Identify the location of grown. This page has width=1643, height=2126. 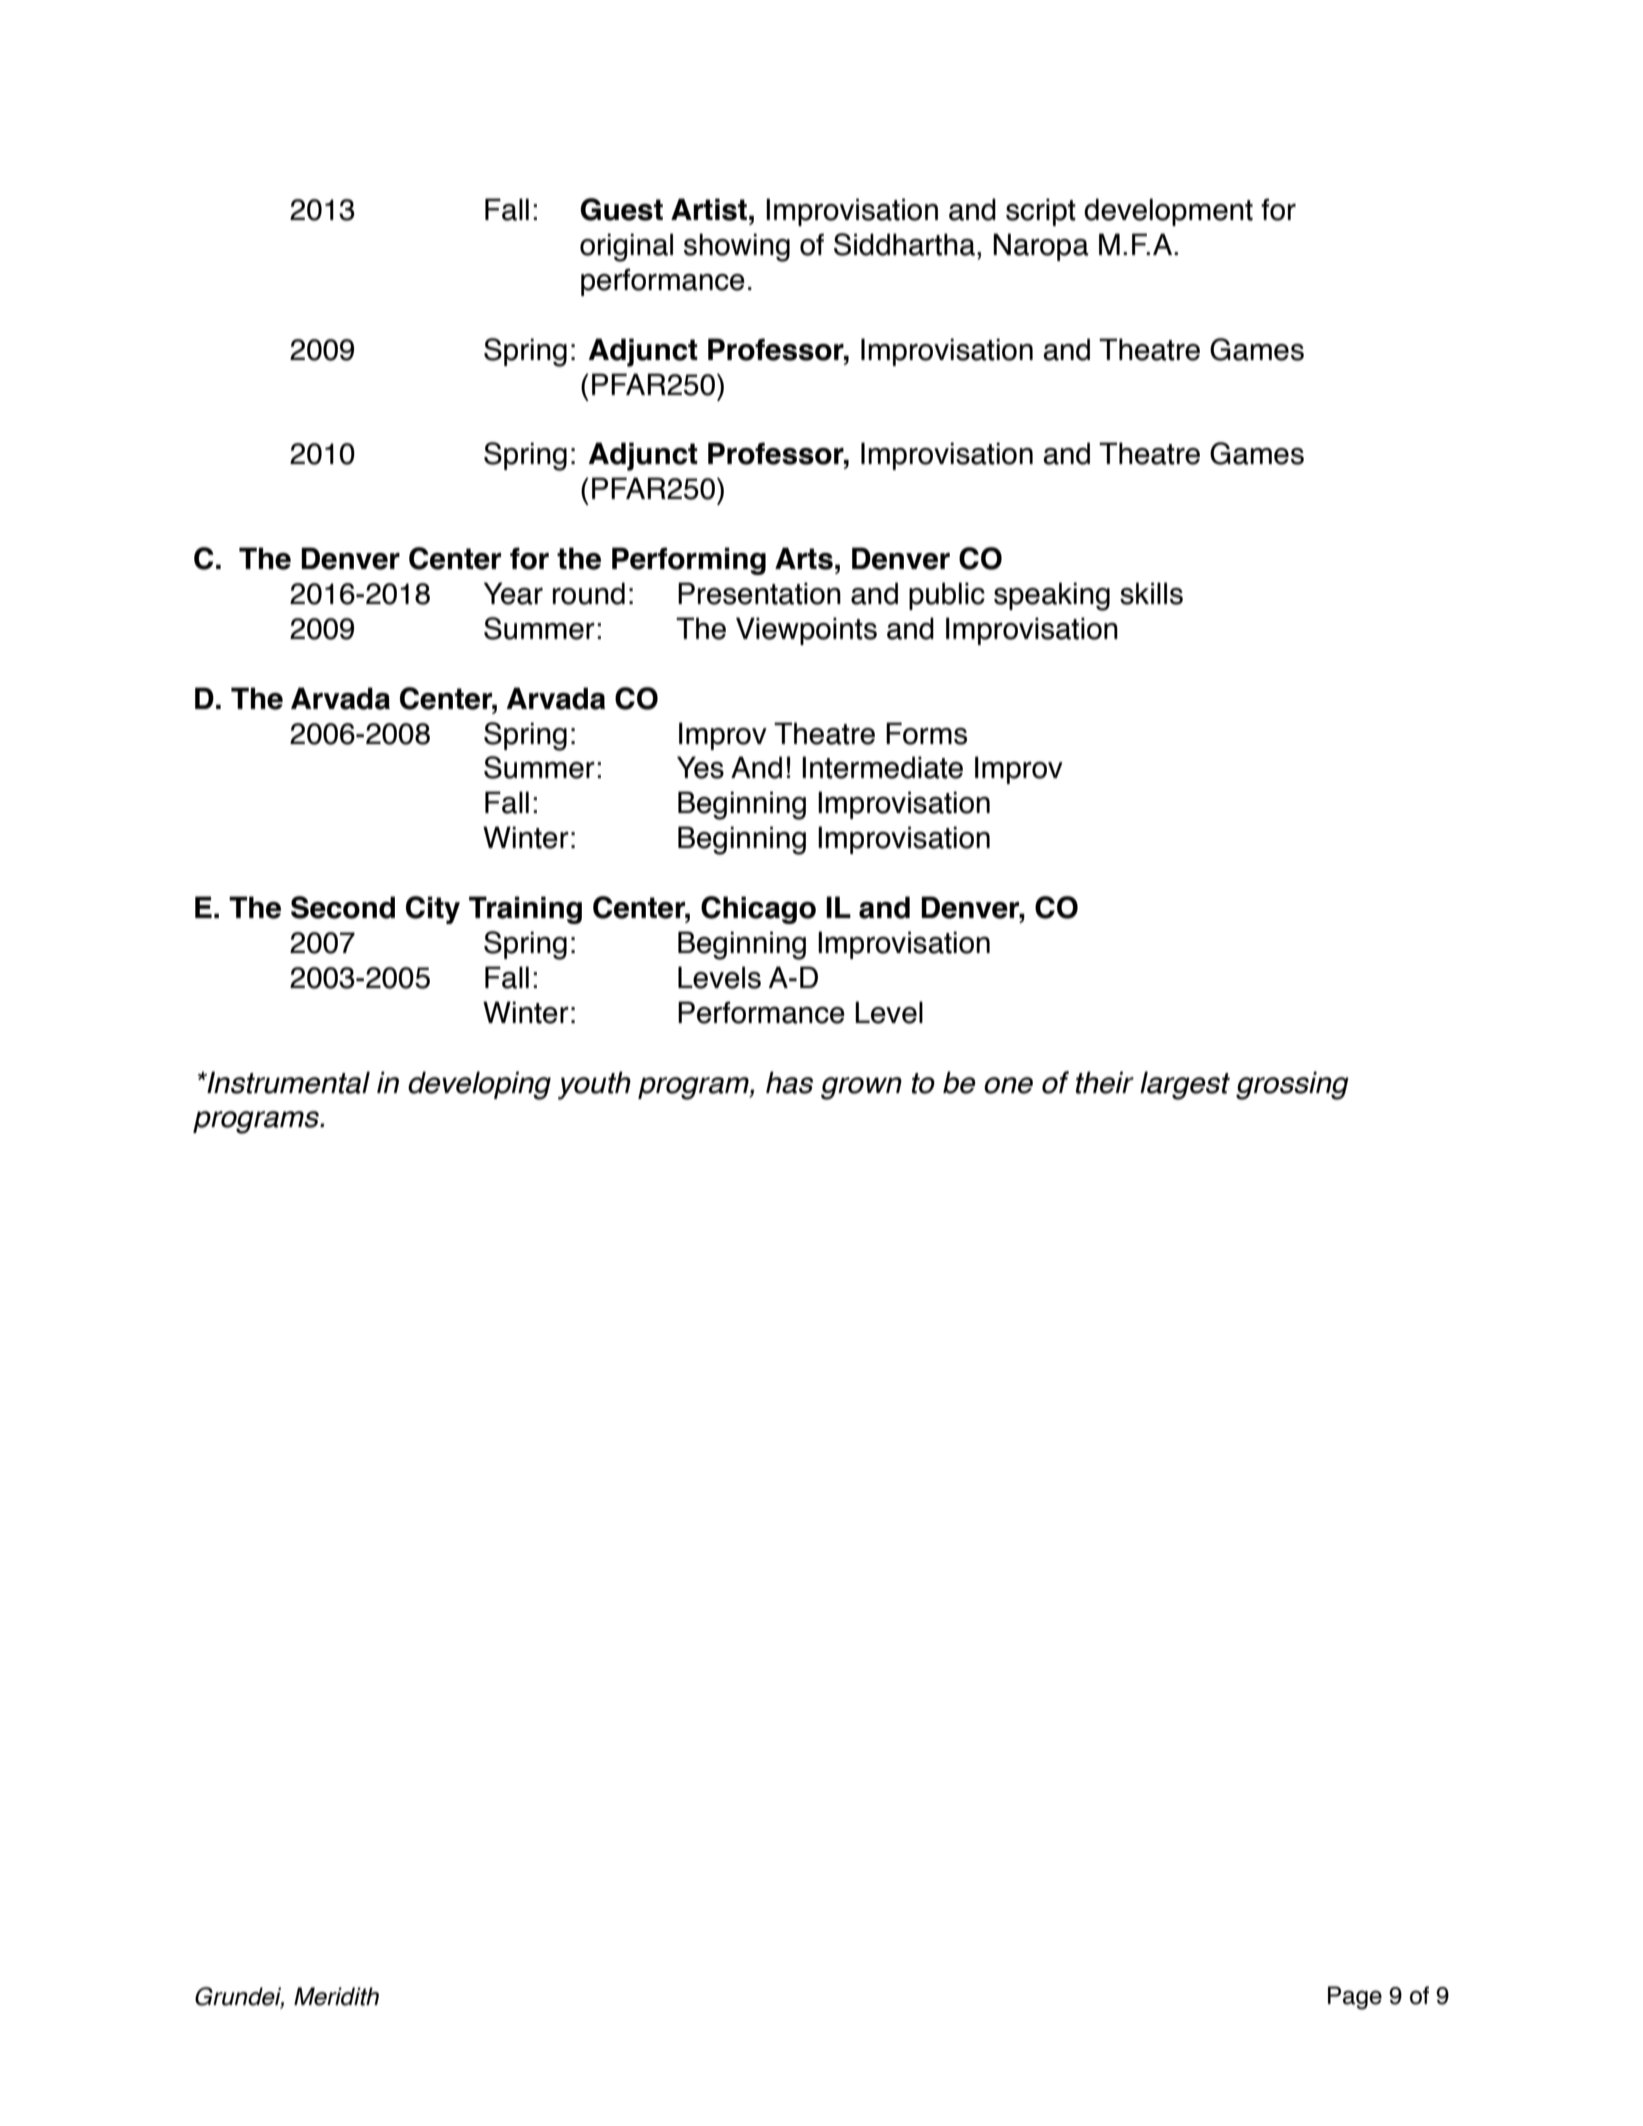
(861, 1088).
